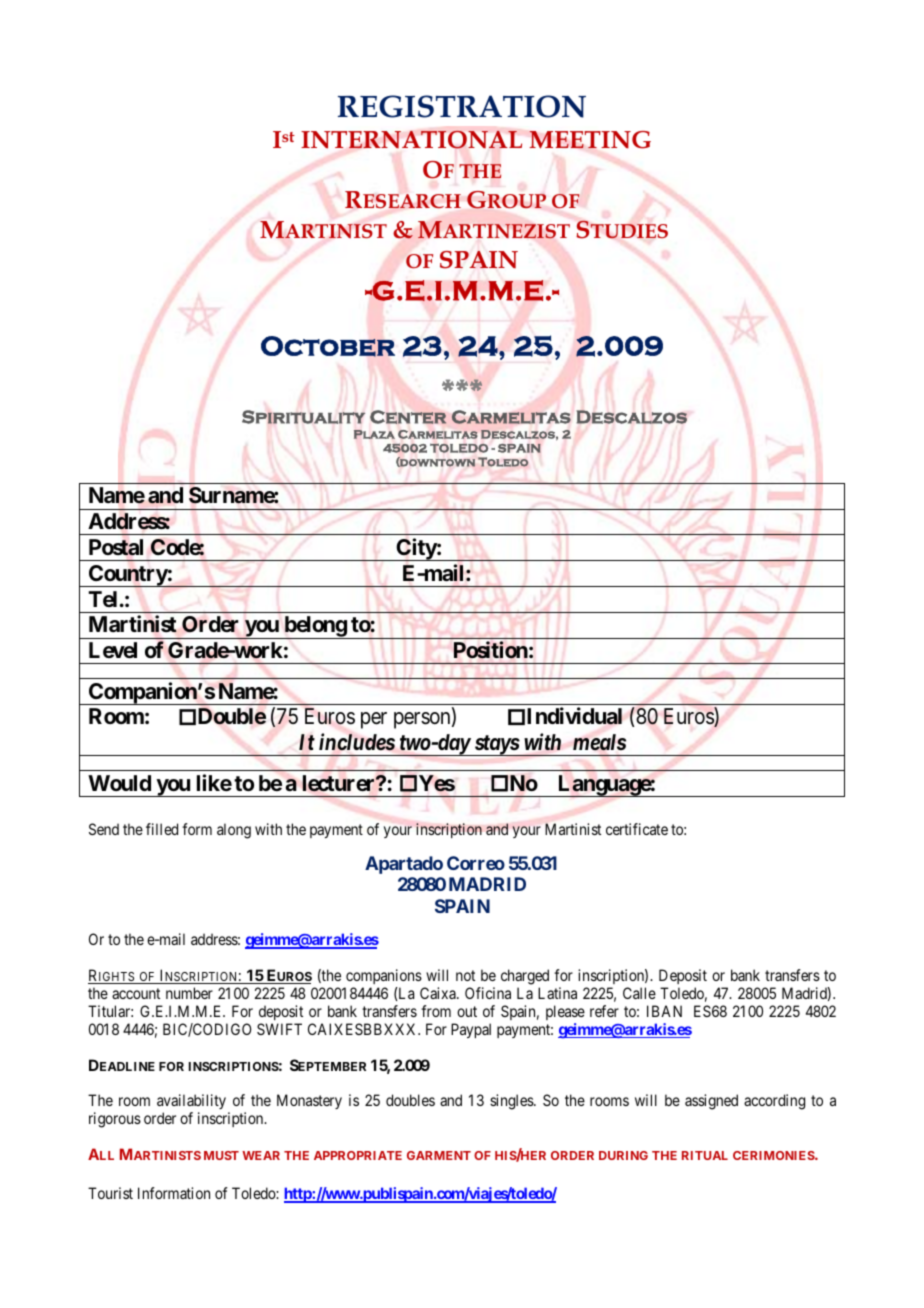 This screenshot has height=1308, width=924. I want to click on certificate, so click(637, 829).
